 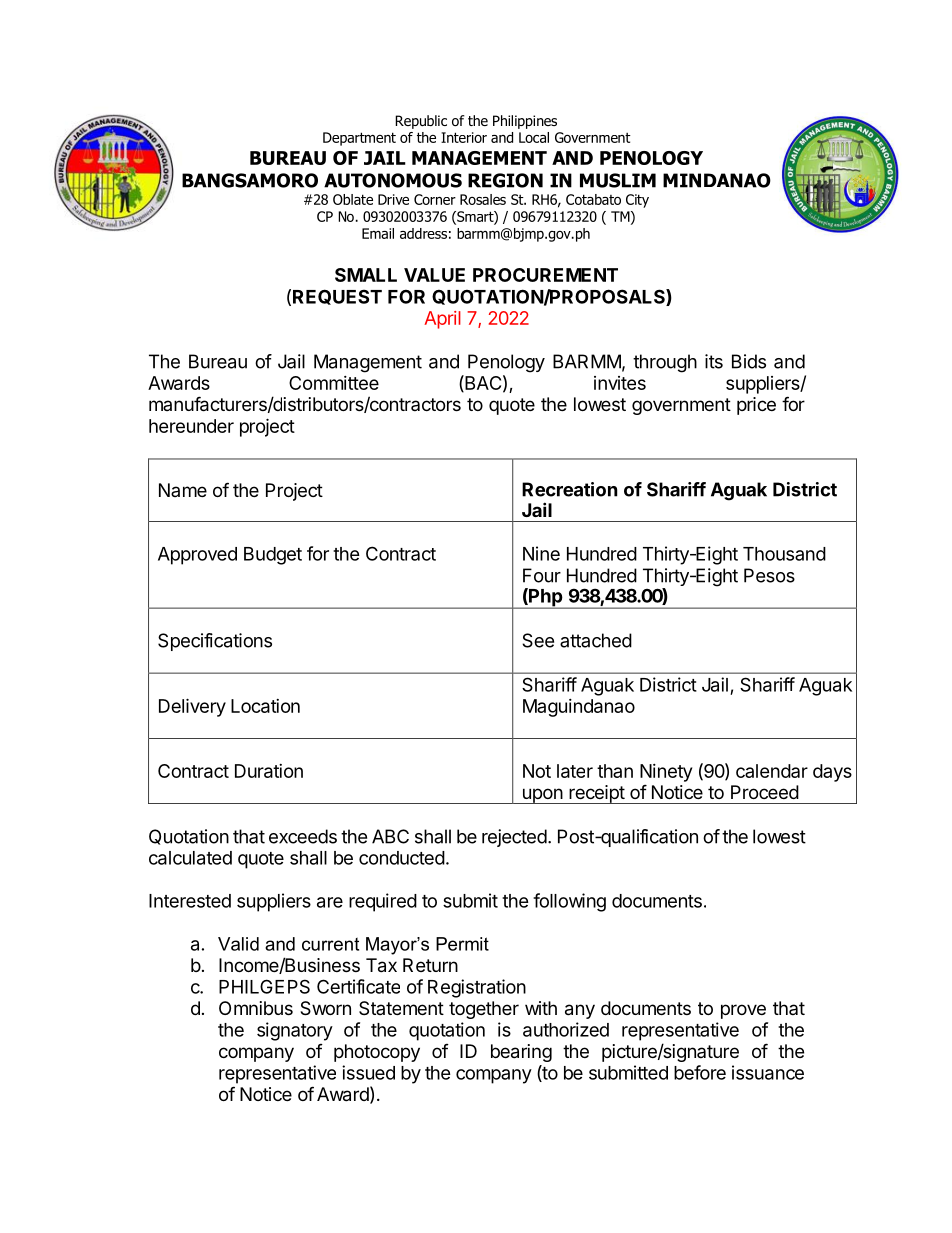 I want to click on Department, so click(x=359, y=139).
